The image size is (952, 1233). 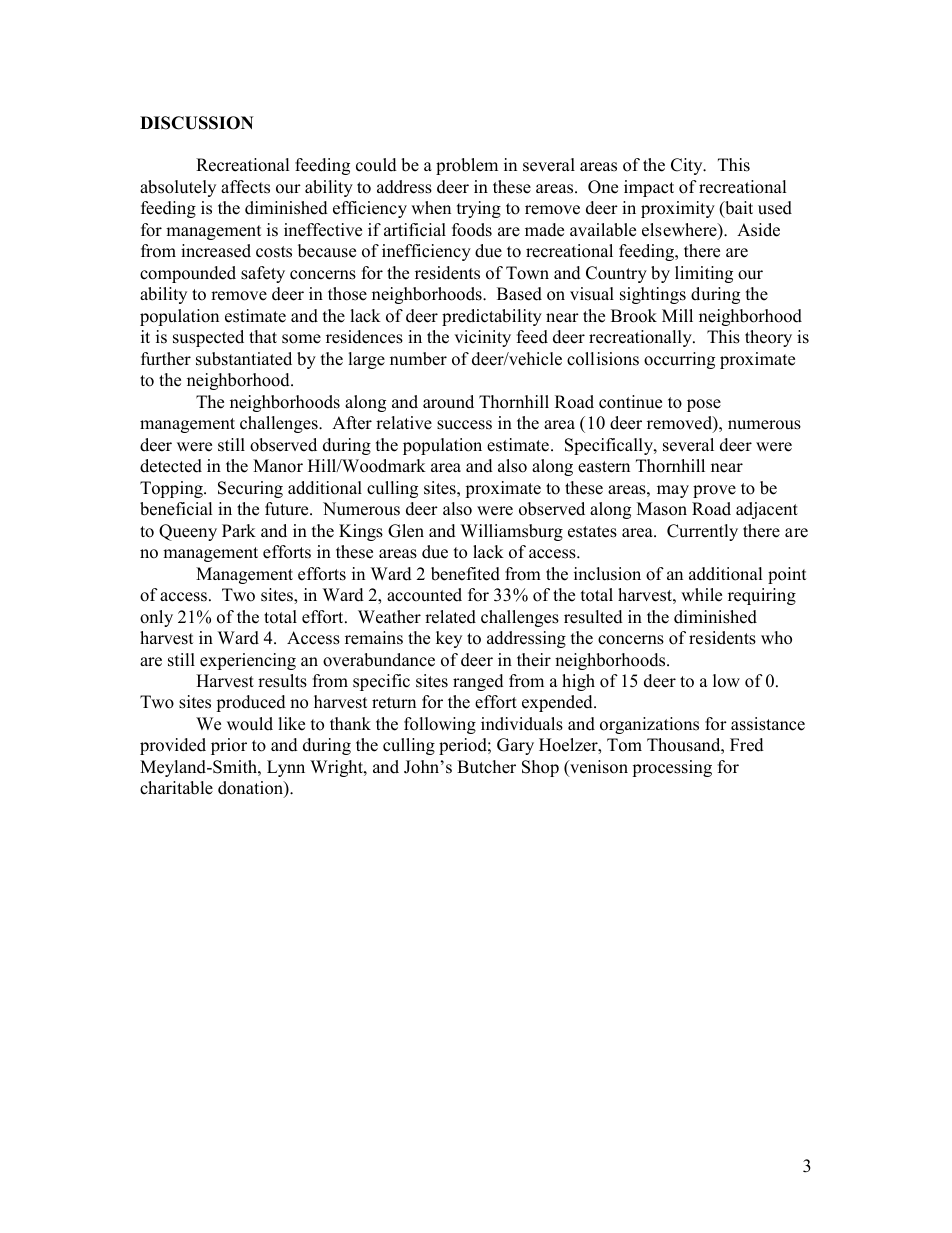 What do you see at coordinates (672, 768) in the screenshot?
I see `processing` at bounding box center [672, 768].
